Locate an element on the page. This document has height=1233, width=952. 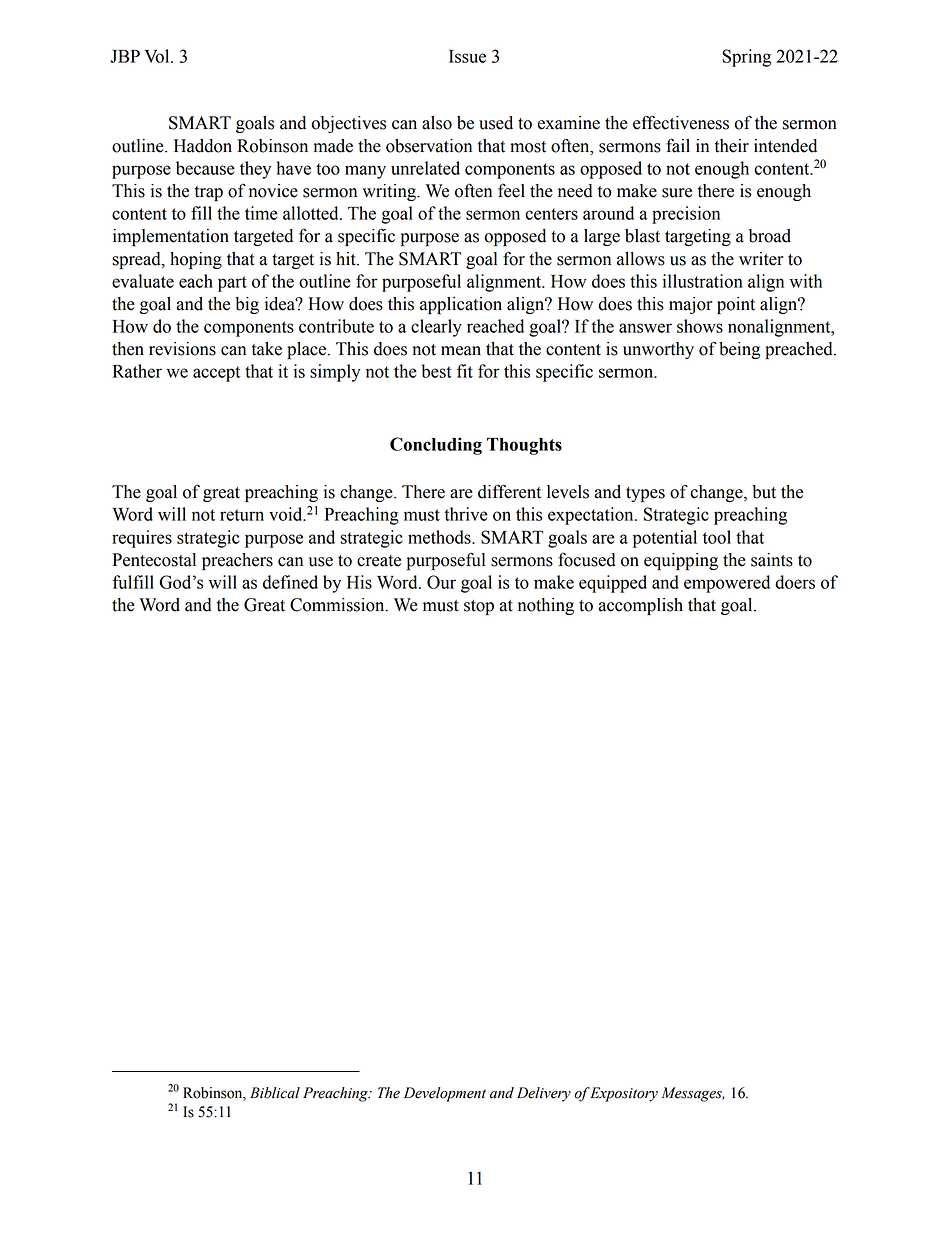
Spring is located at coordinates (746, 58).
